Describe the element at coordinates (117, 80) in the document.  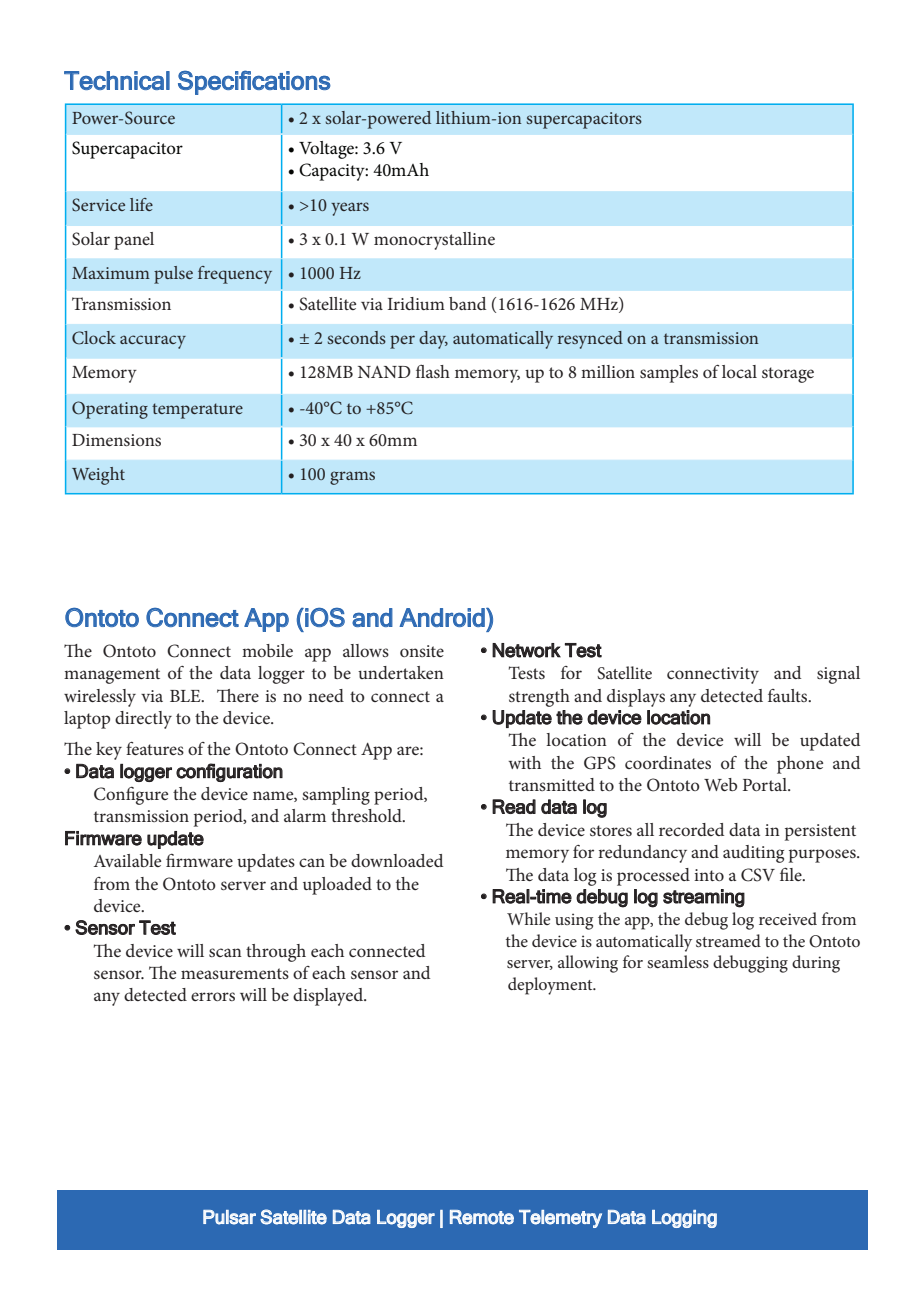
I see `Technical` at that location.
